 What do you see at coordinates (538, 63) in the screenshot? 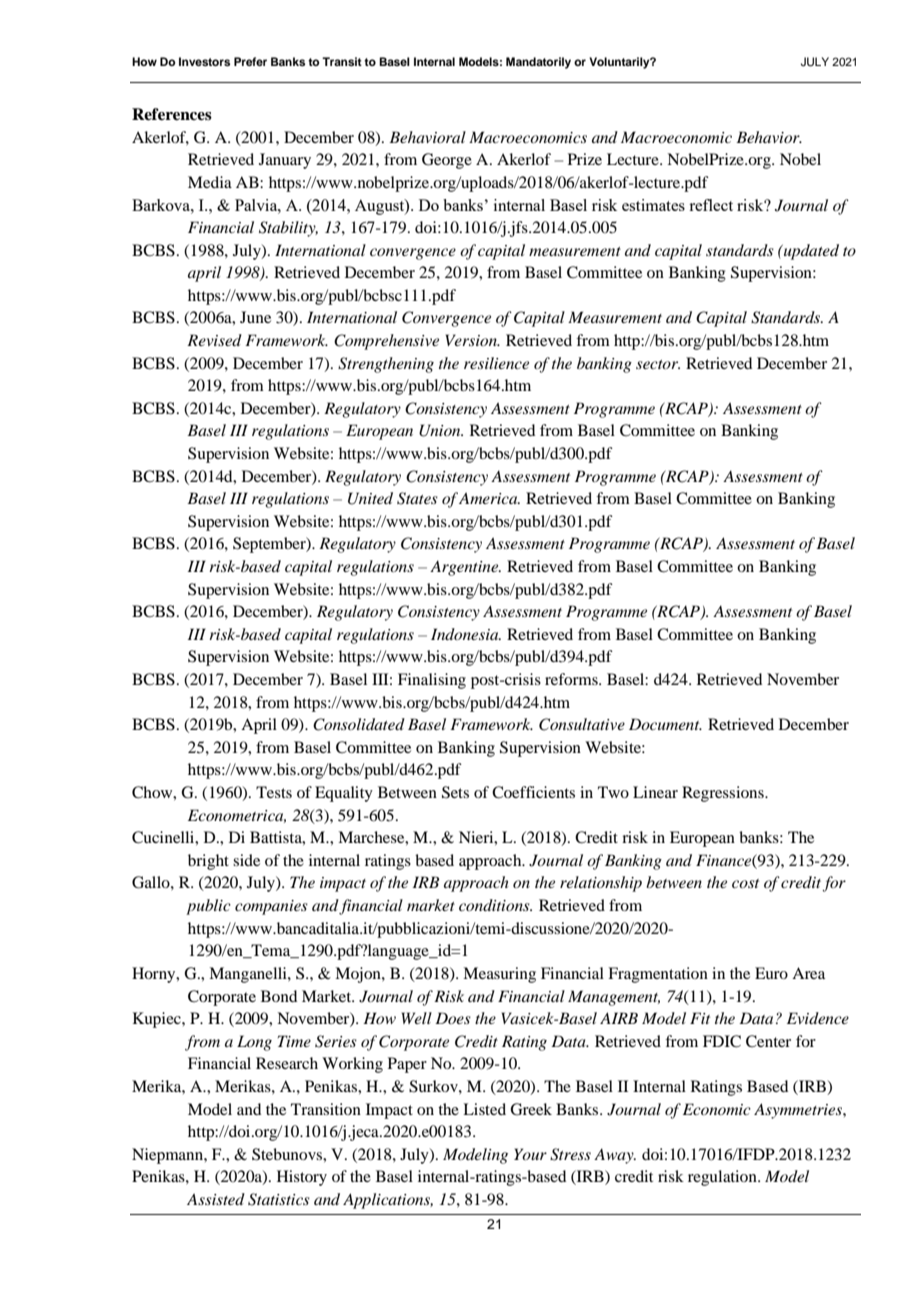
I see `Mandatorily` at bounding box center [538, 63].
